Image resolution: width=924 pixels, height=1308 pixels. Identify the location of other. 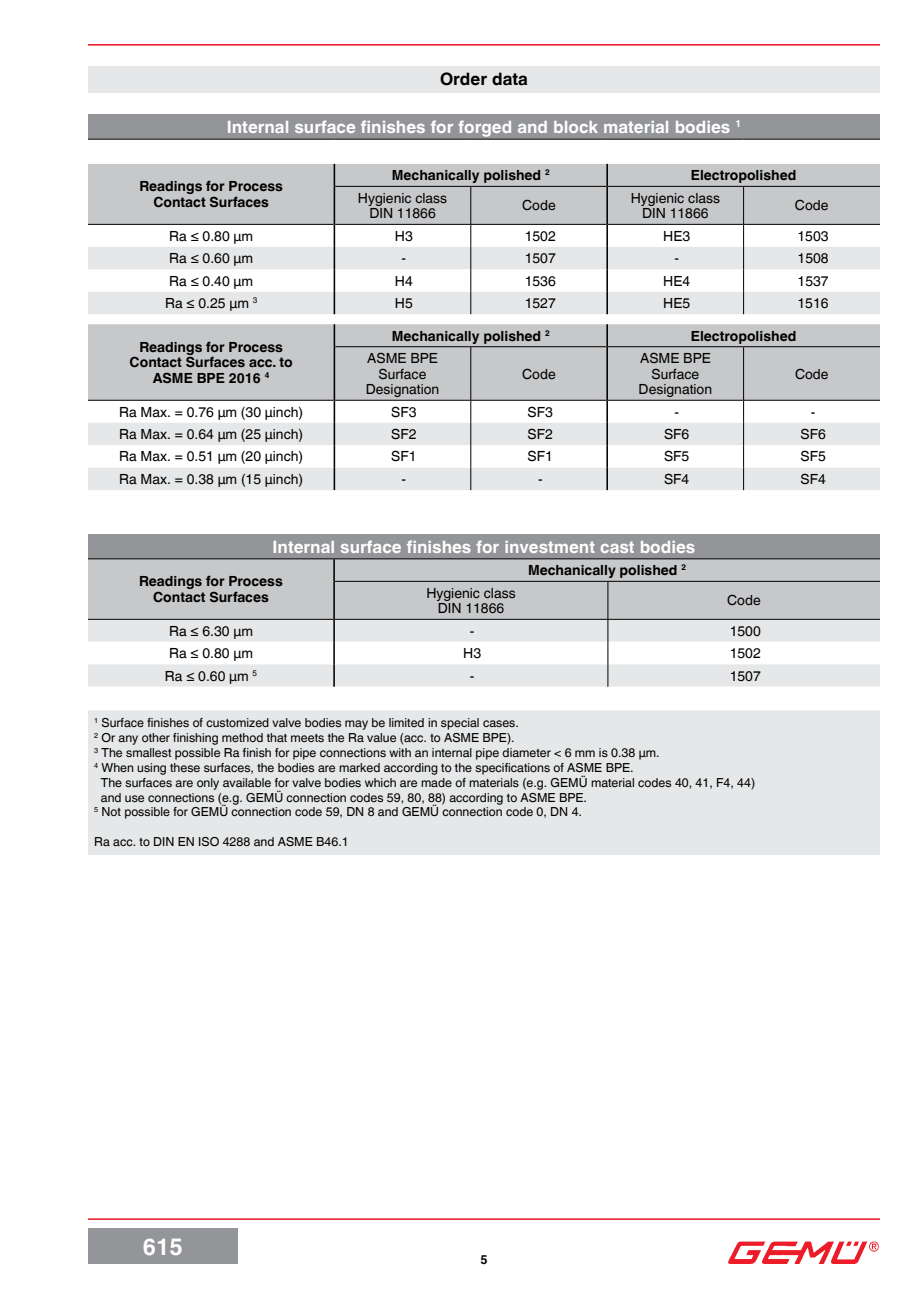
(156, 737).
